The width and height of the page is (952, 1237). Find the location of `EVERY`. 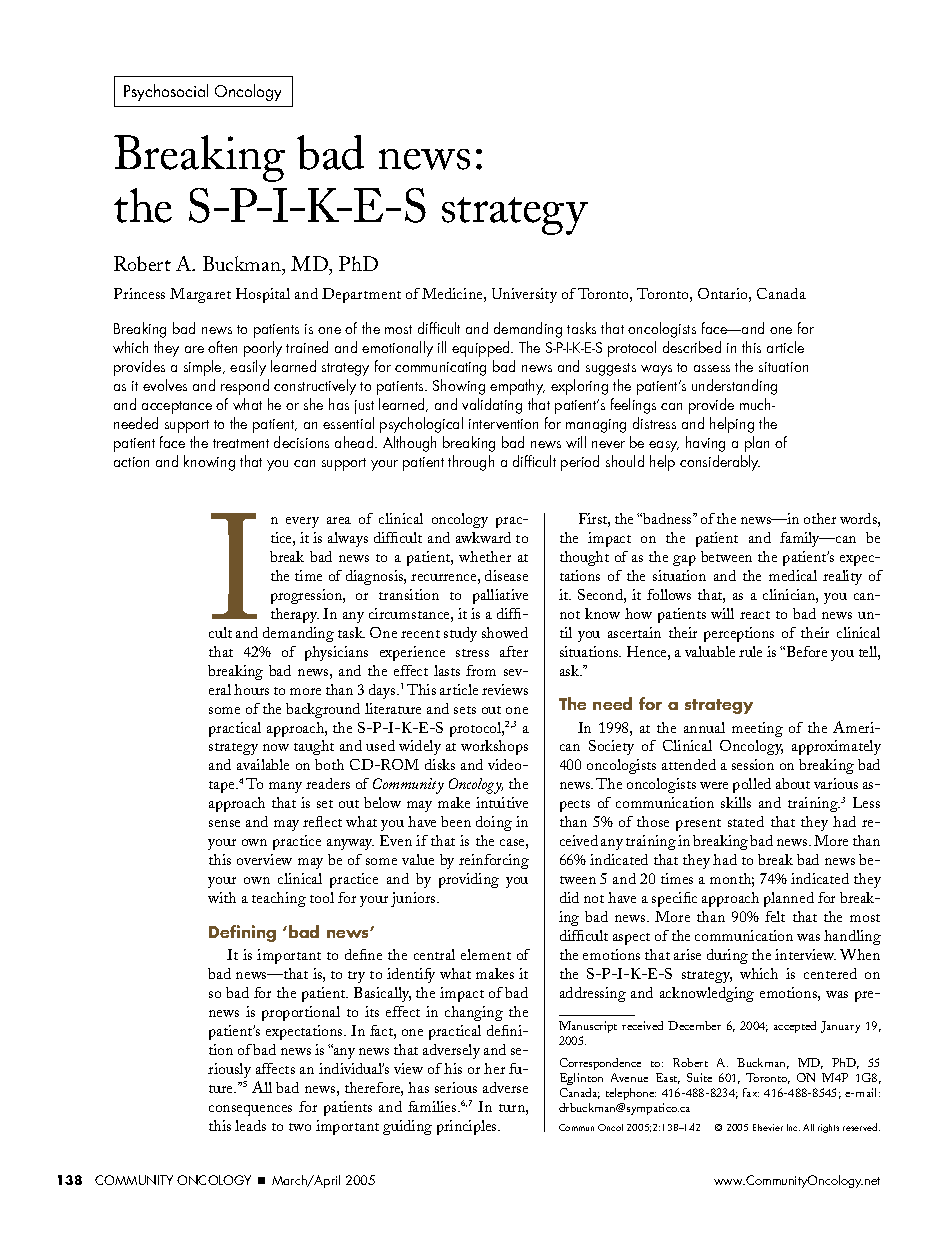

EVERY is located at coordinates (302, 522).
